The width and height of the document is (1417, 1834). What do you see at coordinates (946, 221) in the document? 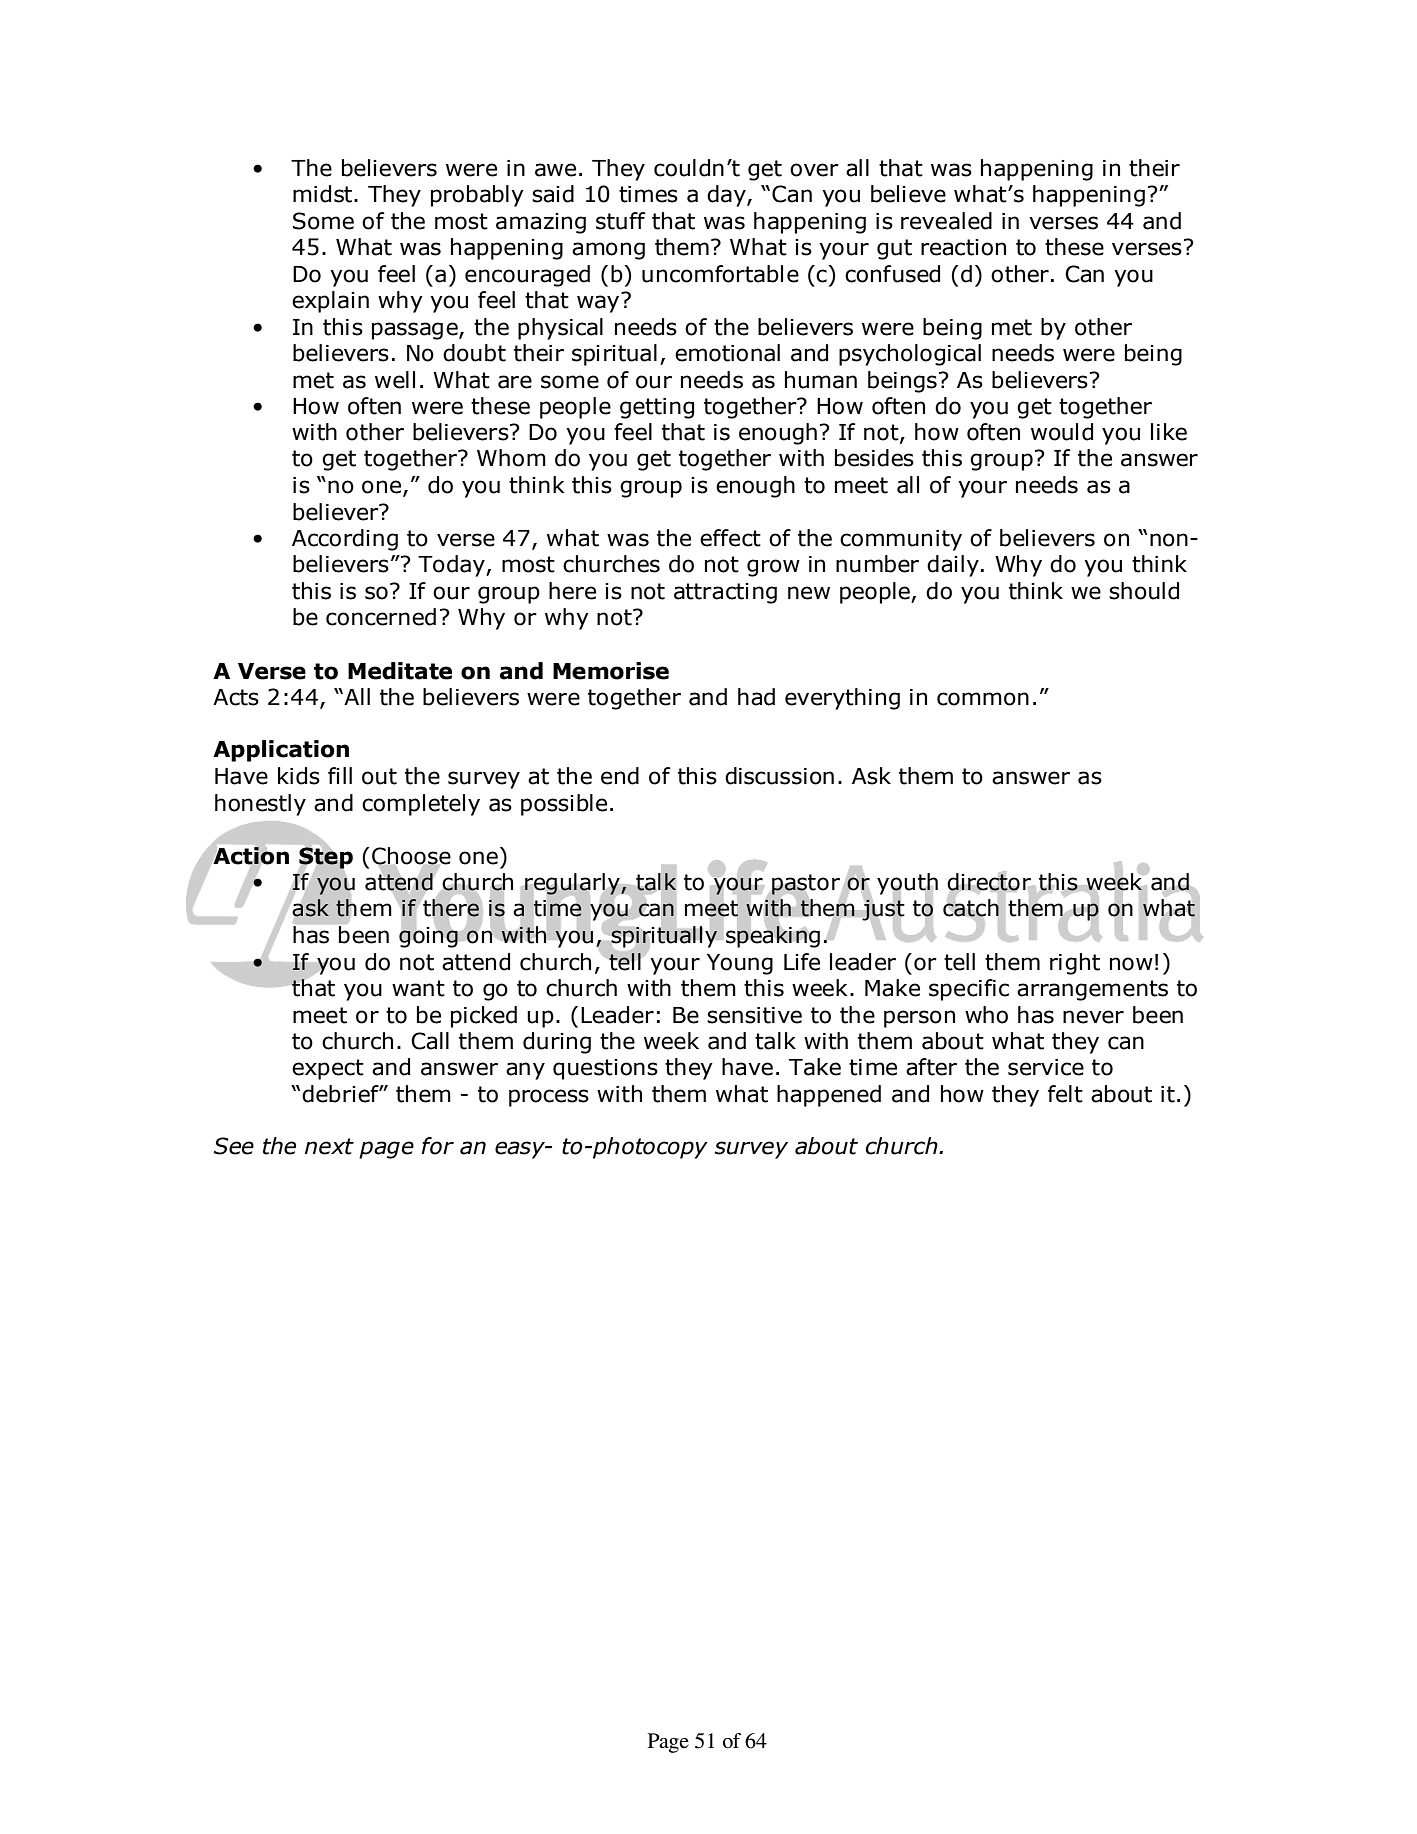
I see `revealed` at bounding box center [946, 221].
